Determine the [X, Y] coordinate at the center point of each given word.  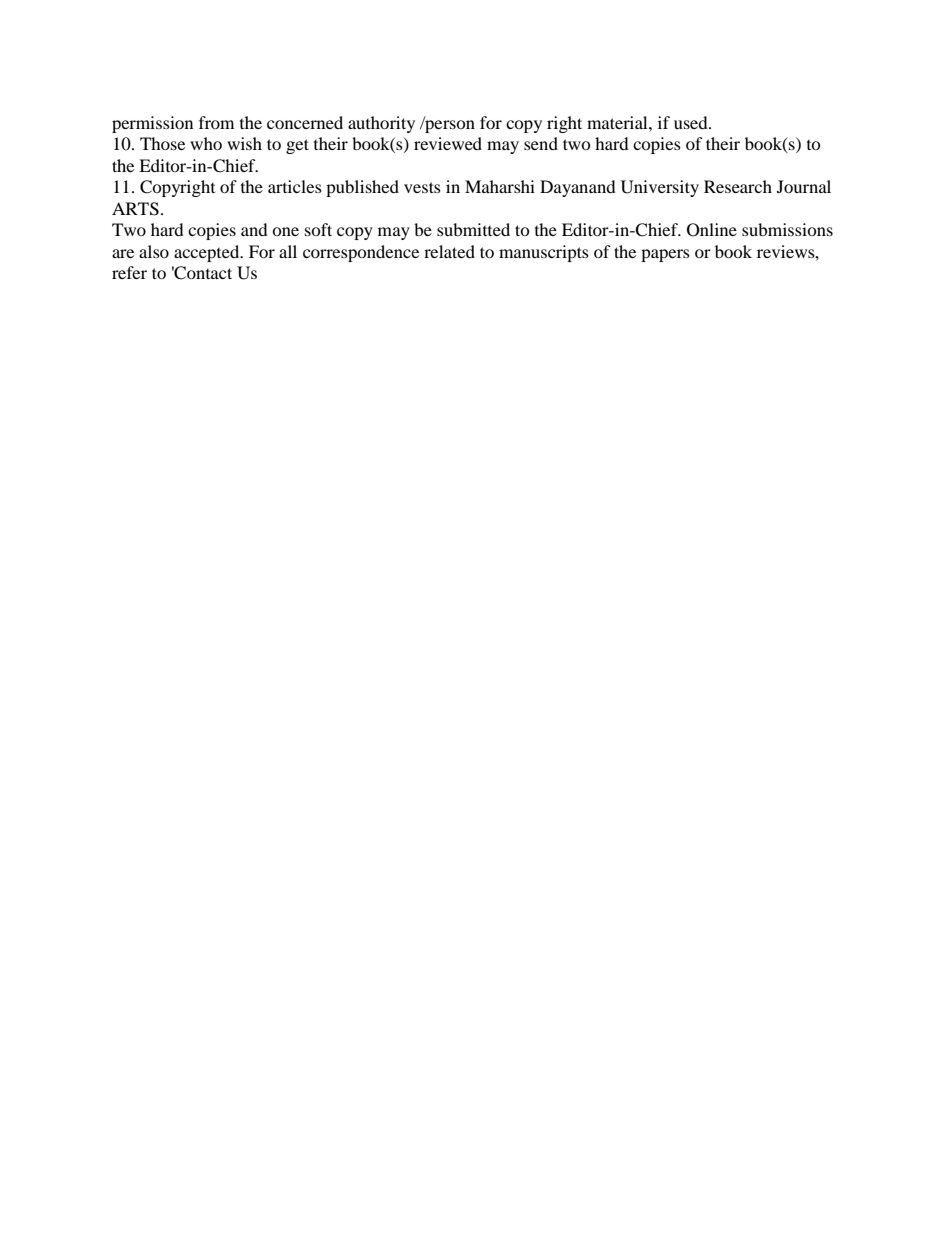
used [692, 122]
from [216, 122]
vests [422, 187]
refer [129, 272]
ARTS [135, 209]
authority [381, 124]
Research [738, 186]
